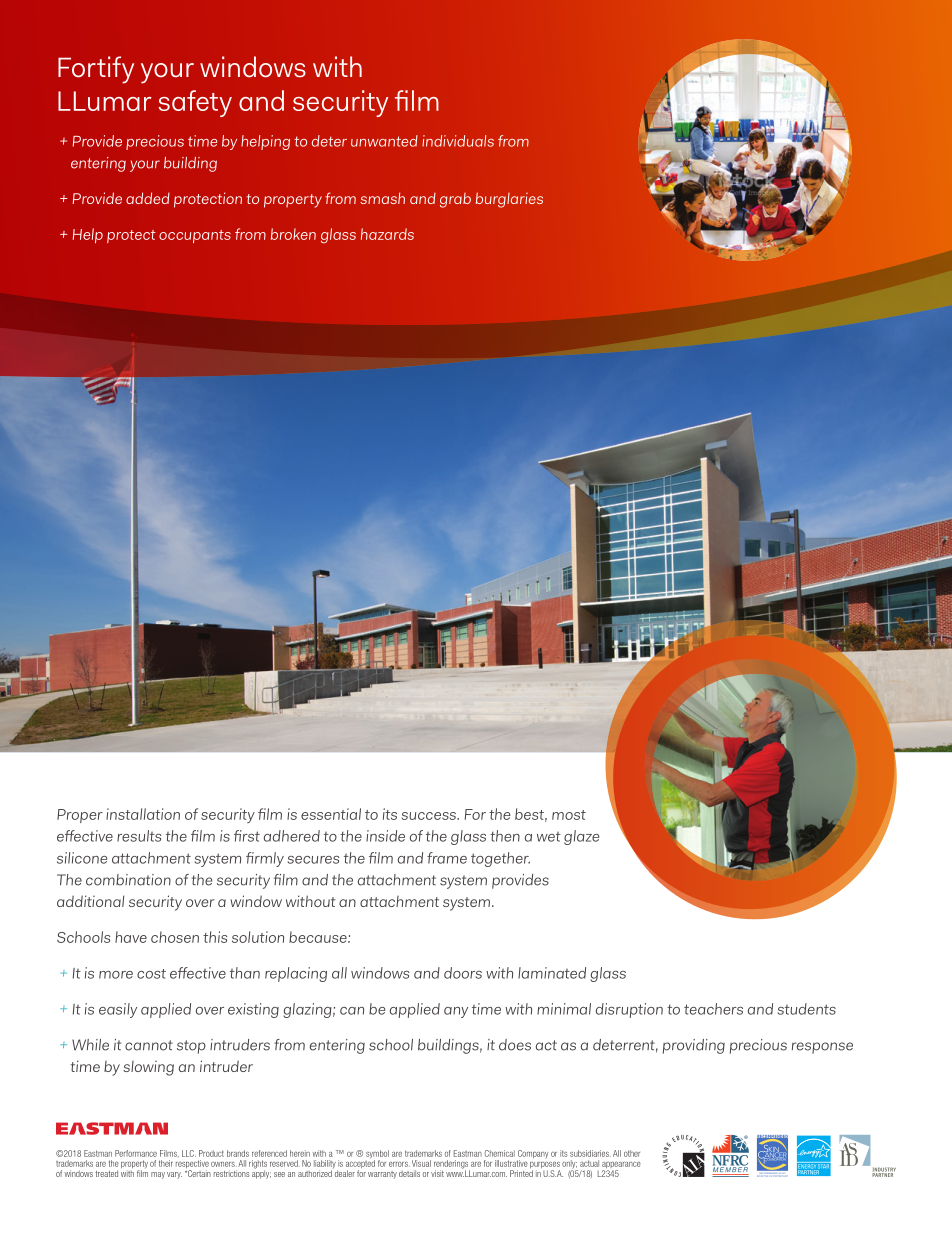  What do you see at coordinates (377, 1155) in the screenshot?
I see `symbol` at bounding box center [377, 1155].
